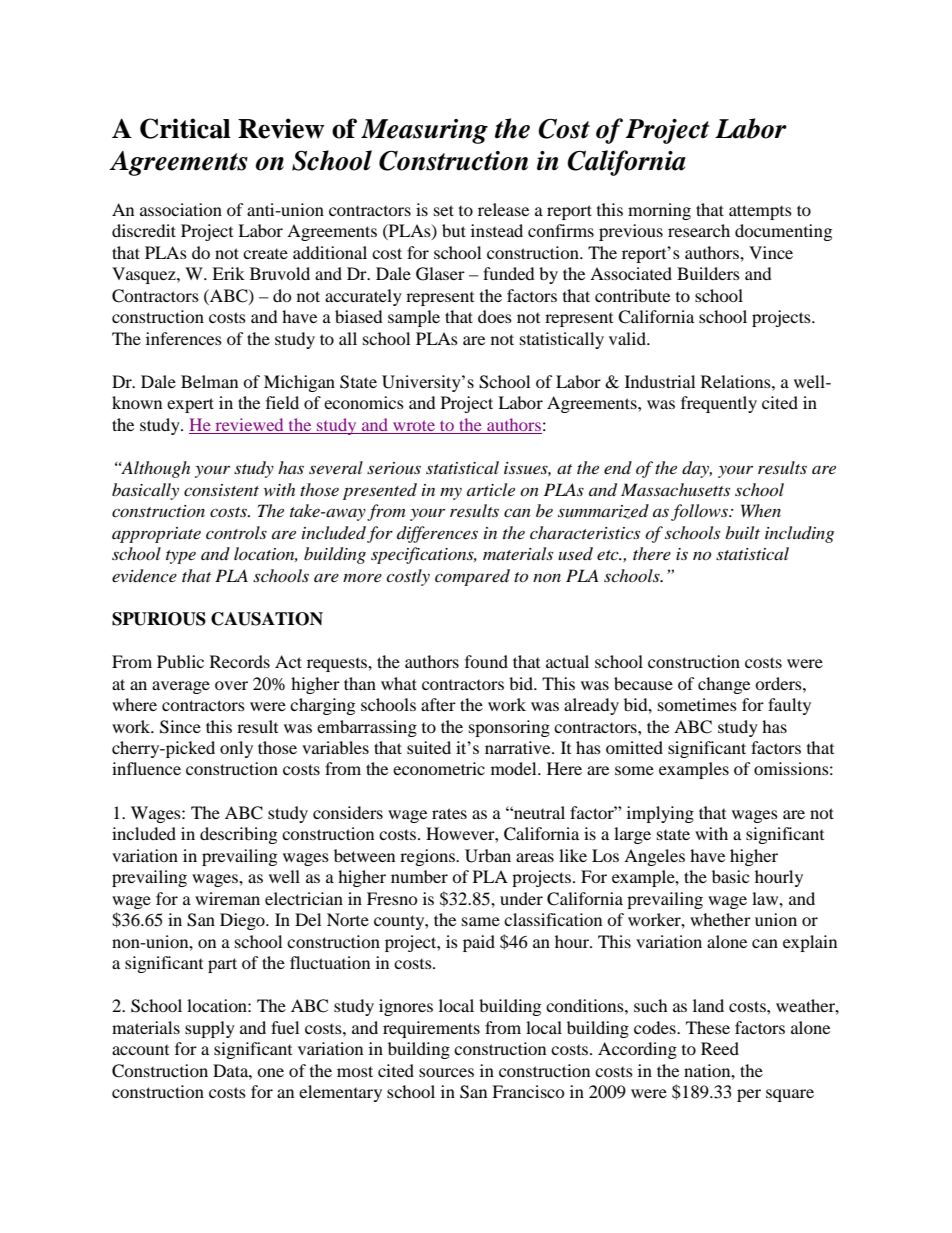 Image resolution: width=952 pixels, height=1233 pixels. I want to click on sources, so click(446, 1072).
